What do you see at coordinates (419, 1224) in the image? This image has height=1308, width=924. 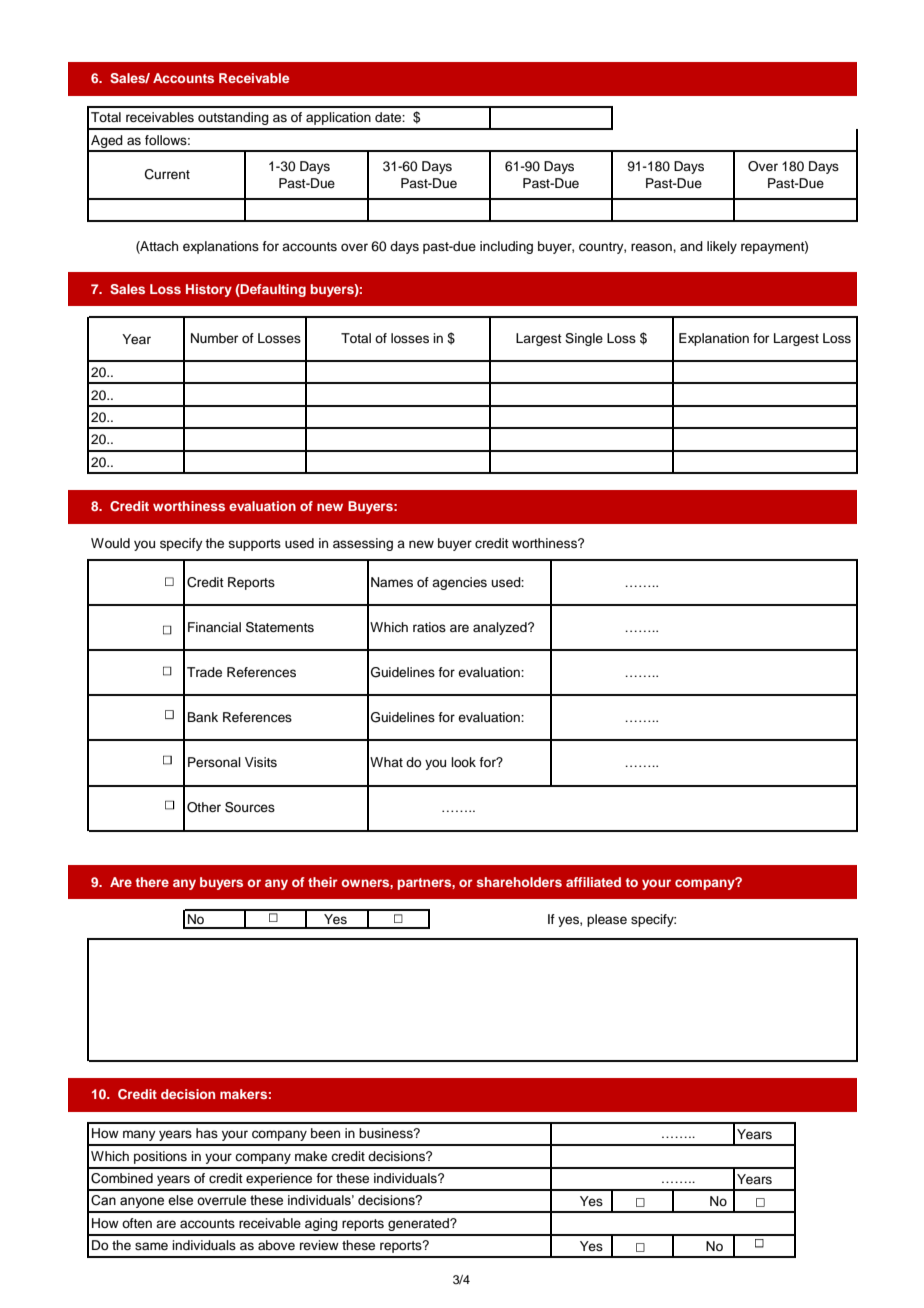 I see `generated` at bounding box center [419, 1224].
